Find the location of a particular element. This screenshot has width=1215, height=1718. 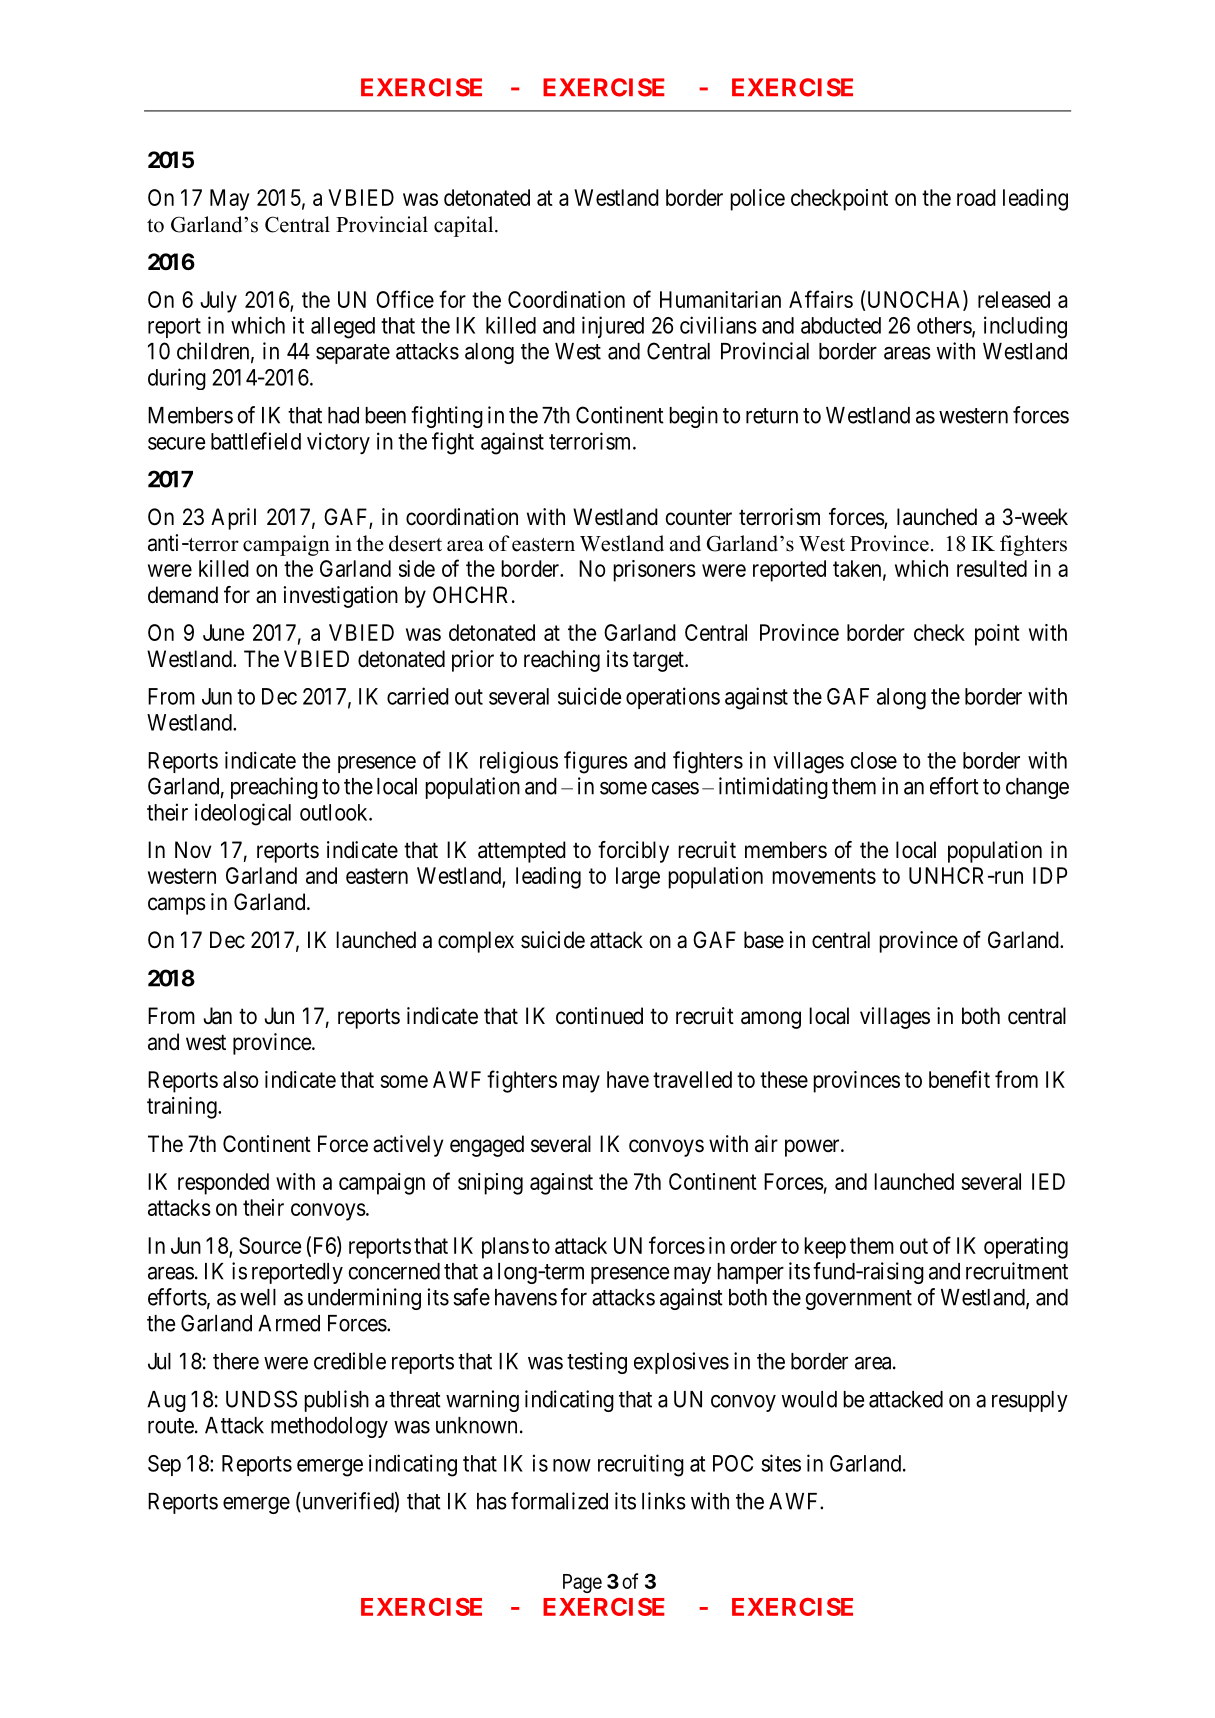

methodology is located at coordinates (329, 1427).
